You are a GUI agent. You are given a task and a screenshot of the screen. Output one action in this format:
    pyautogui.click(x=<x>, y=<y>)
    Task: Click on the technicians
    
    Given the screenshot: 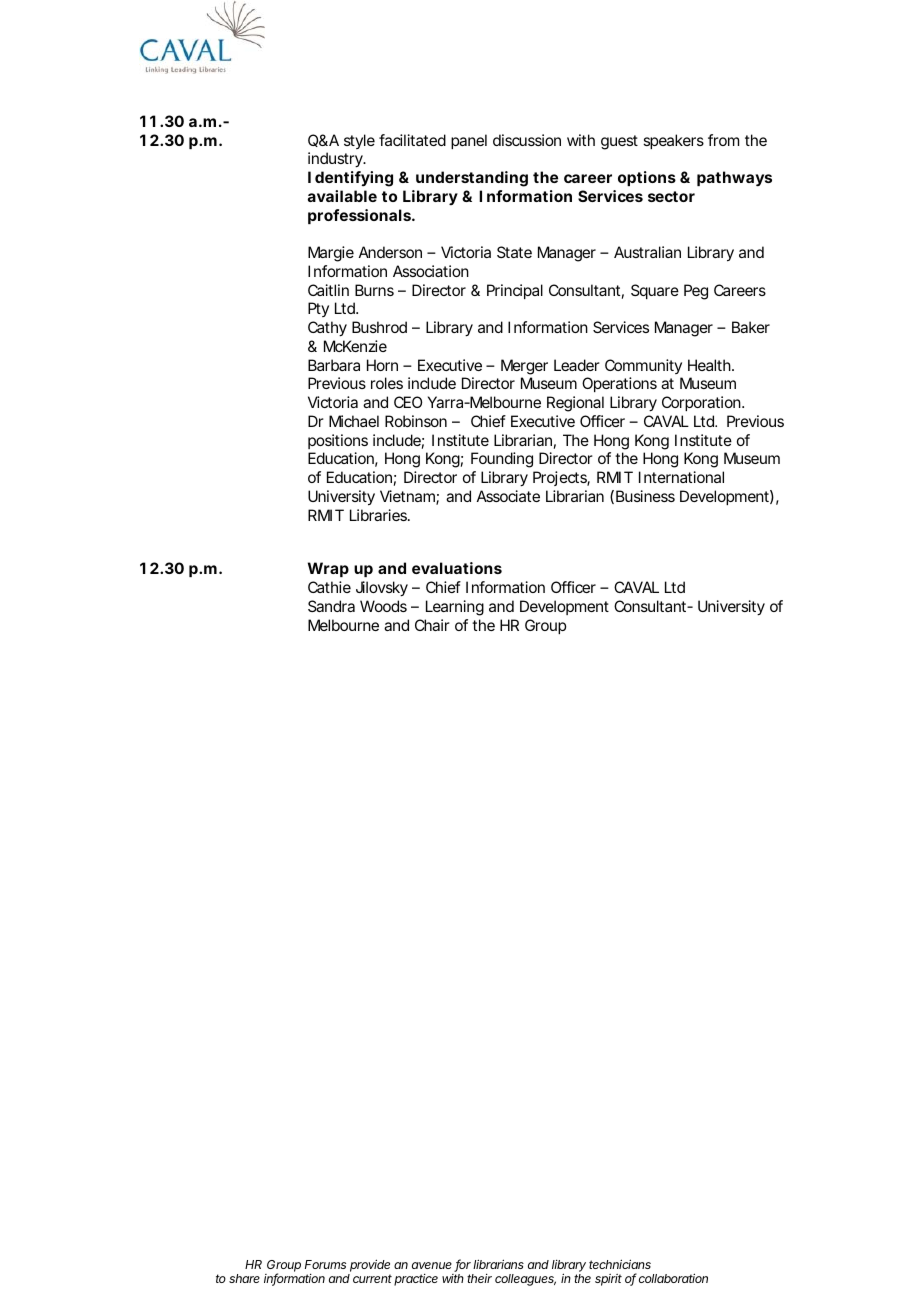 What is the action you would take?
    pyautogui.click(x=620, y=1264)
